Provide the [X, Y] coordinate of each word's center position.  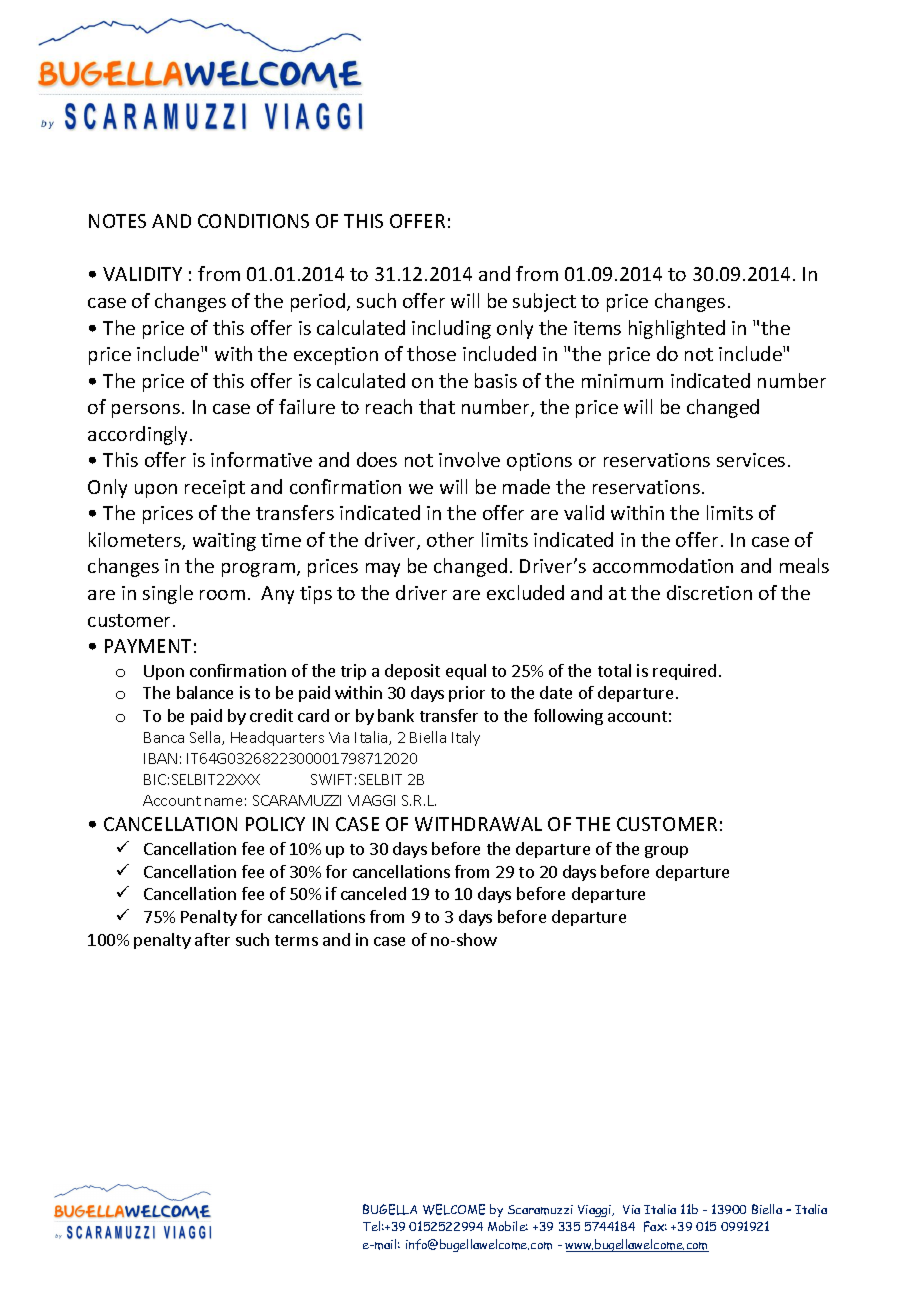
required [684, 672]
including [451, 329]
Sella [206, 738]
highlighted [677, 329]
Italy [466, 738]
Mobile [508, 1226]
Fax [655, 1226]
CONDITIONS [253, 221]
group [666, 852]
